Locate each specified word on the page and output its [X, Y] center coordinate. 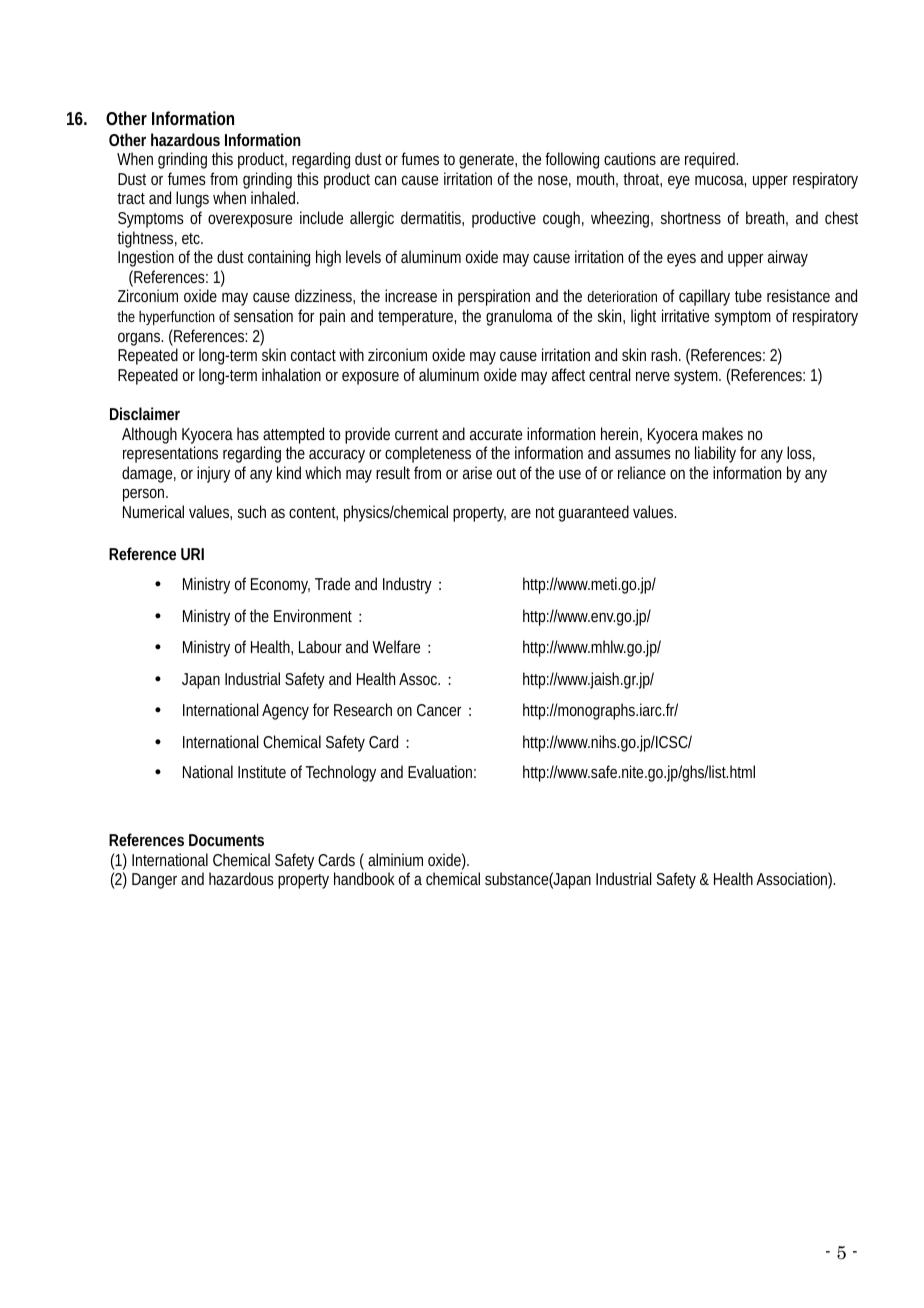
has [248, 433]
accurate [496, 434]
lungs [192, 199]
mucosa [719, 180]
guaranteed [594, 513]
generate [486, 161]
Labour [320, 646]
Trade [332, 583]
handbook [364, 878]
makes [722, 433]
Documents [226, 840]
